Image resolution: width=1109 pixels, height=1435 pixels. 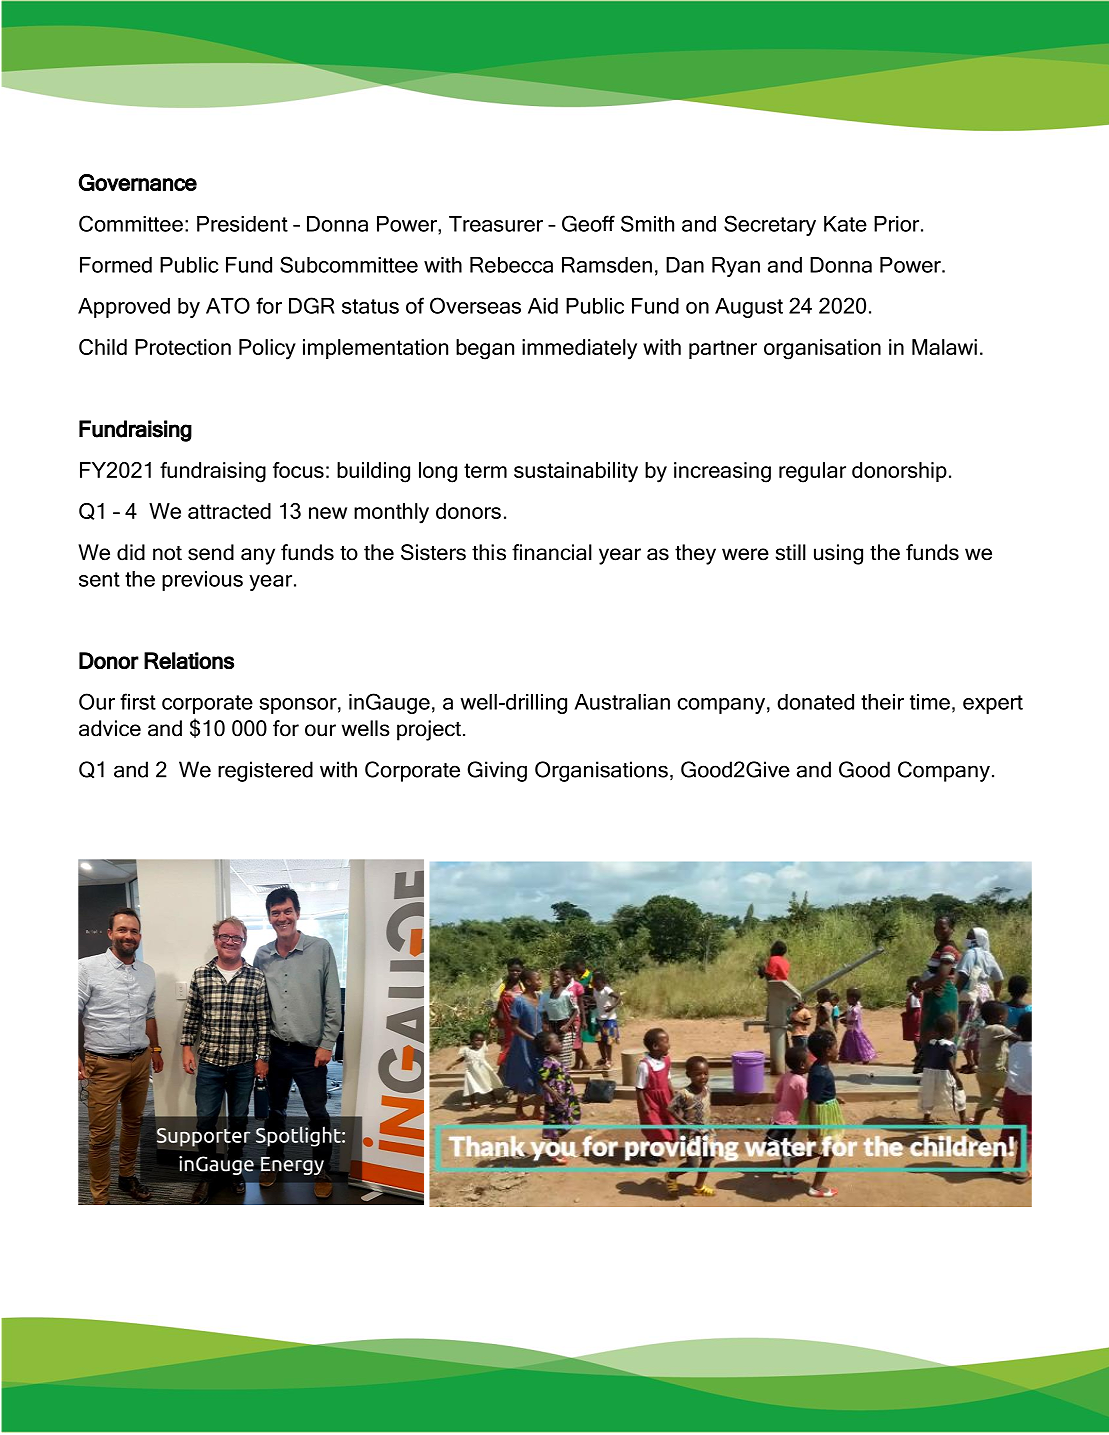 I want to click on regular, so click(x=812, y=472).
